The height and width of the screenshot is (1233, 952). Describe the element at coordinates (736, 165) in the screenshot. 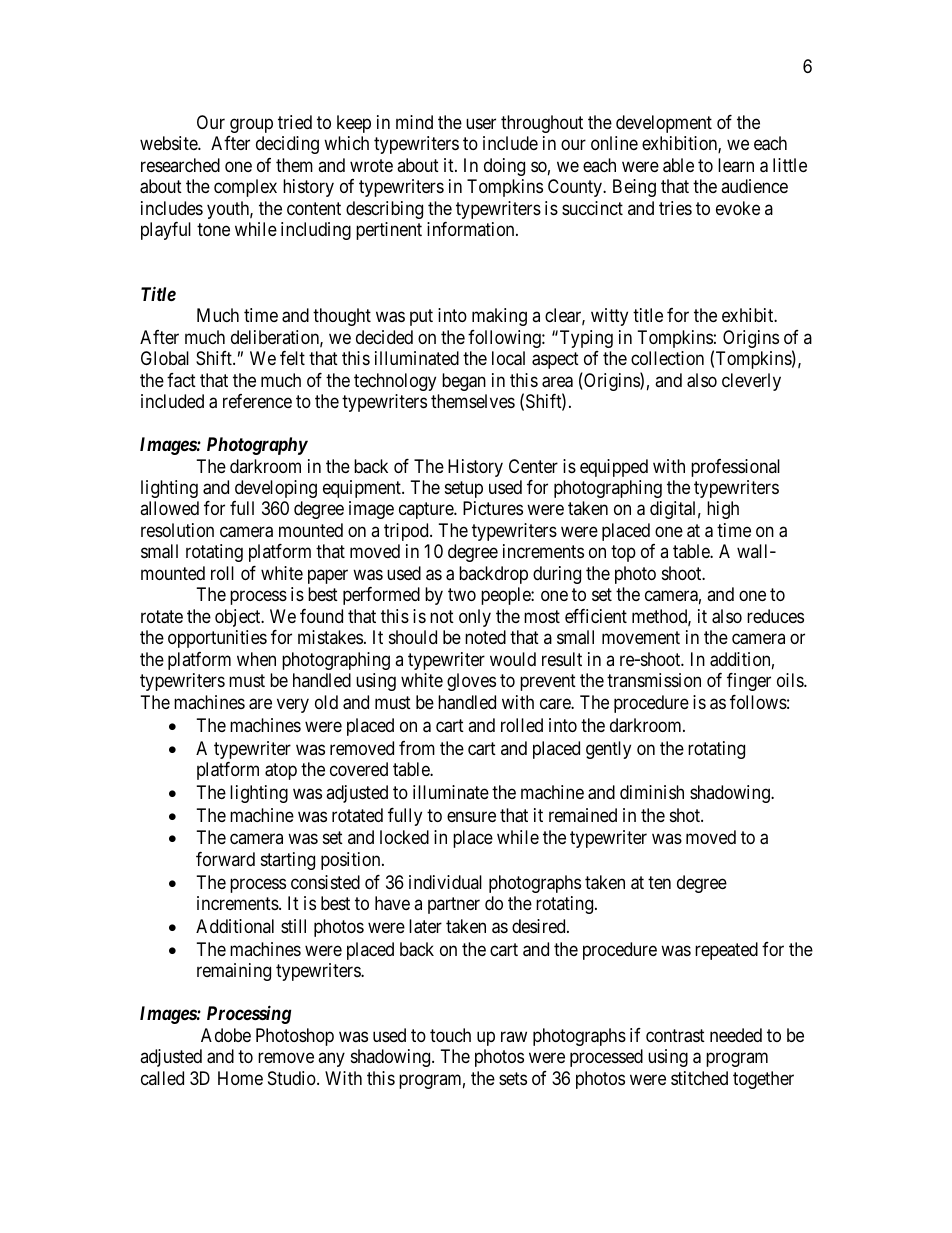

I see `learn` at that location.
